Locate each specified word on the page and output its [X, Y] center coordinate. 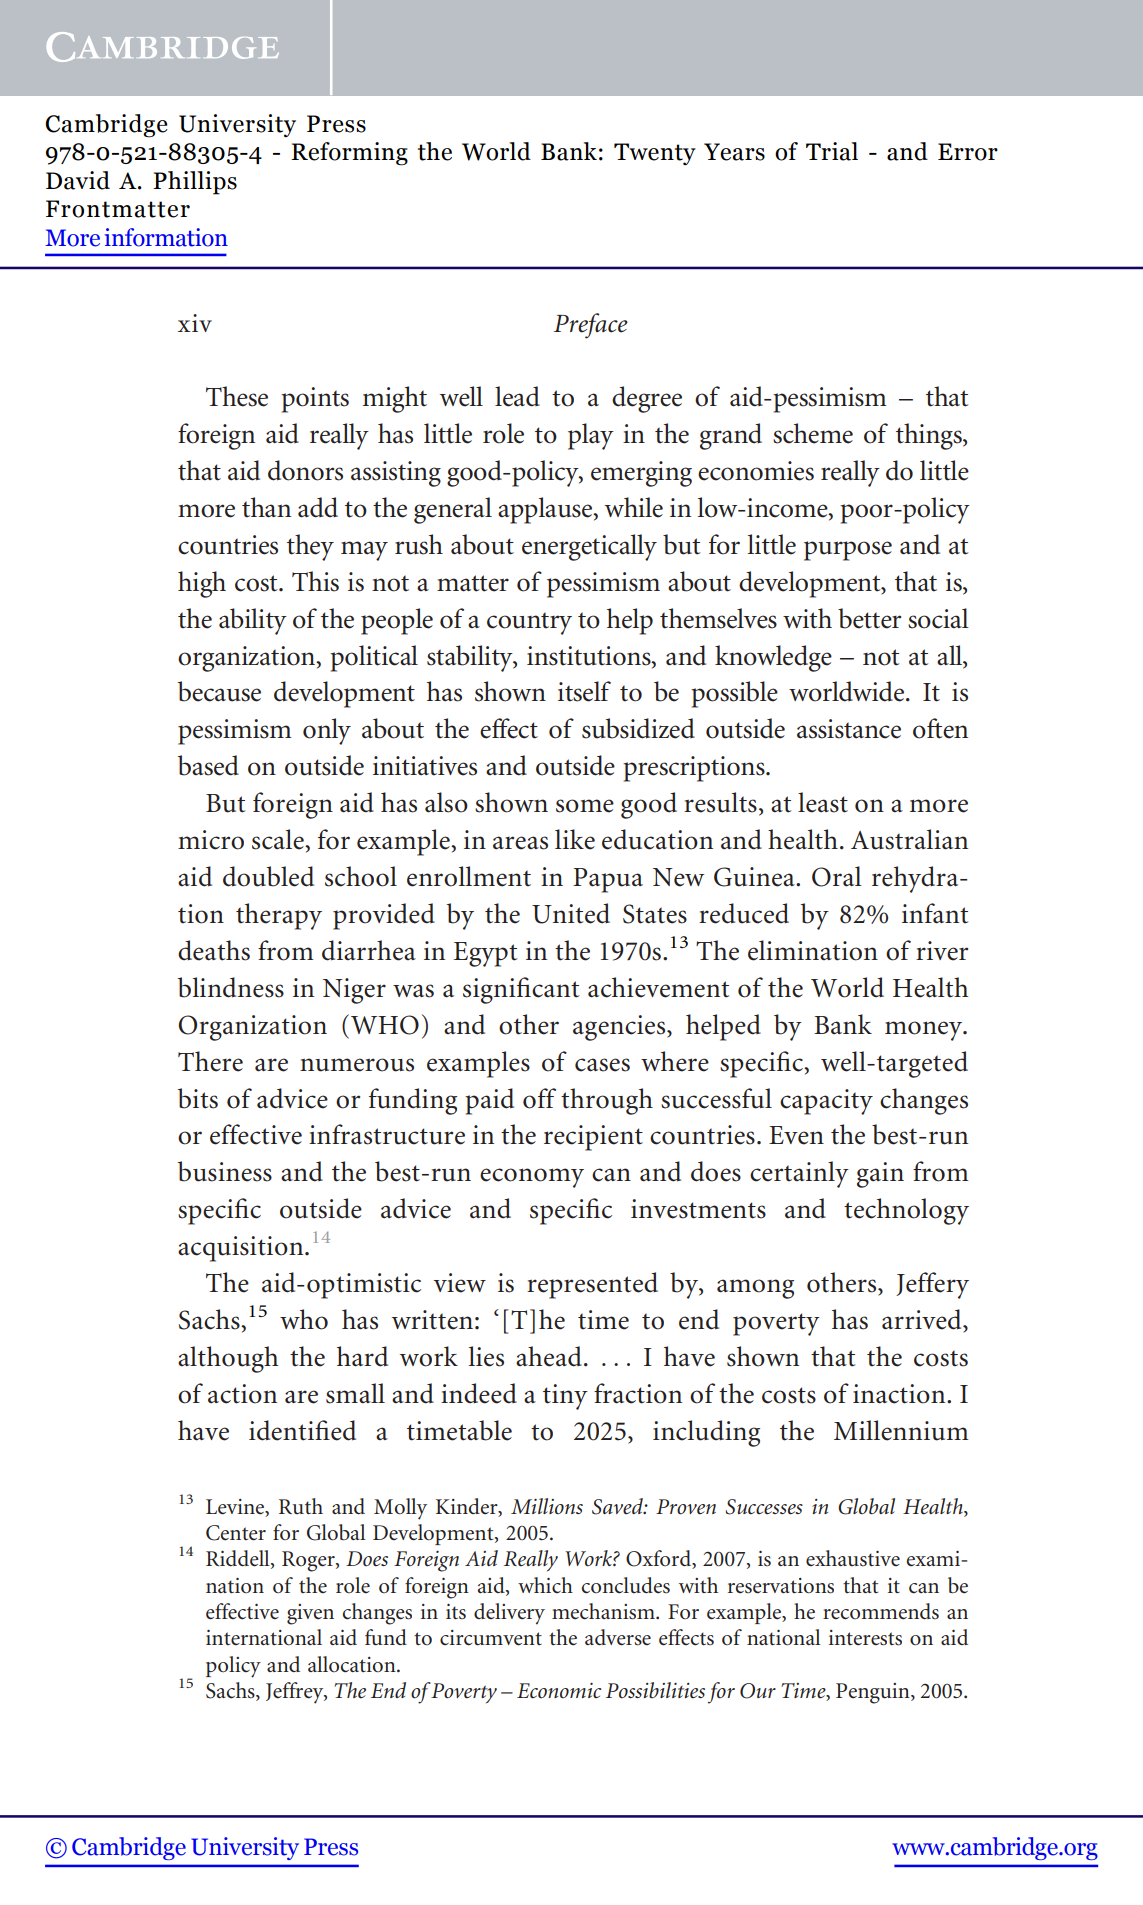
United [571, 913]
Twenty [655, 154]
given [310, 1614]
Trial [832, 151]
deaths [214, 950]
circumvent [491, 1638]
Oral [837, 876]
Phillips [195, 183]
